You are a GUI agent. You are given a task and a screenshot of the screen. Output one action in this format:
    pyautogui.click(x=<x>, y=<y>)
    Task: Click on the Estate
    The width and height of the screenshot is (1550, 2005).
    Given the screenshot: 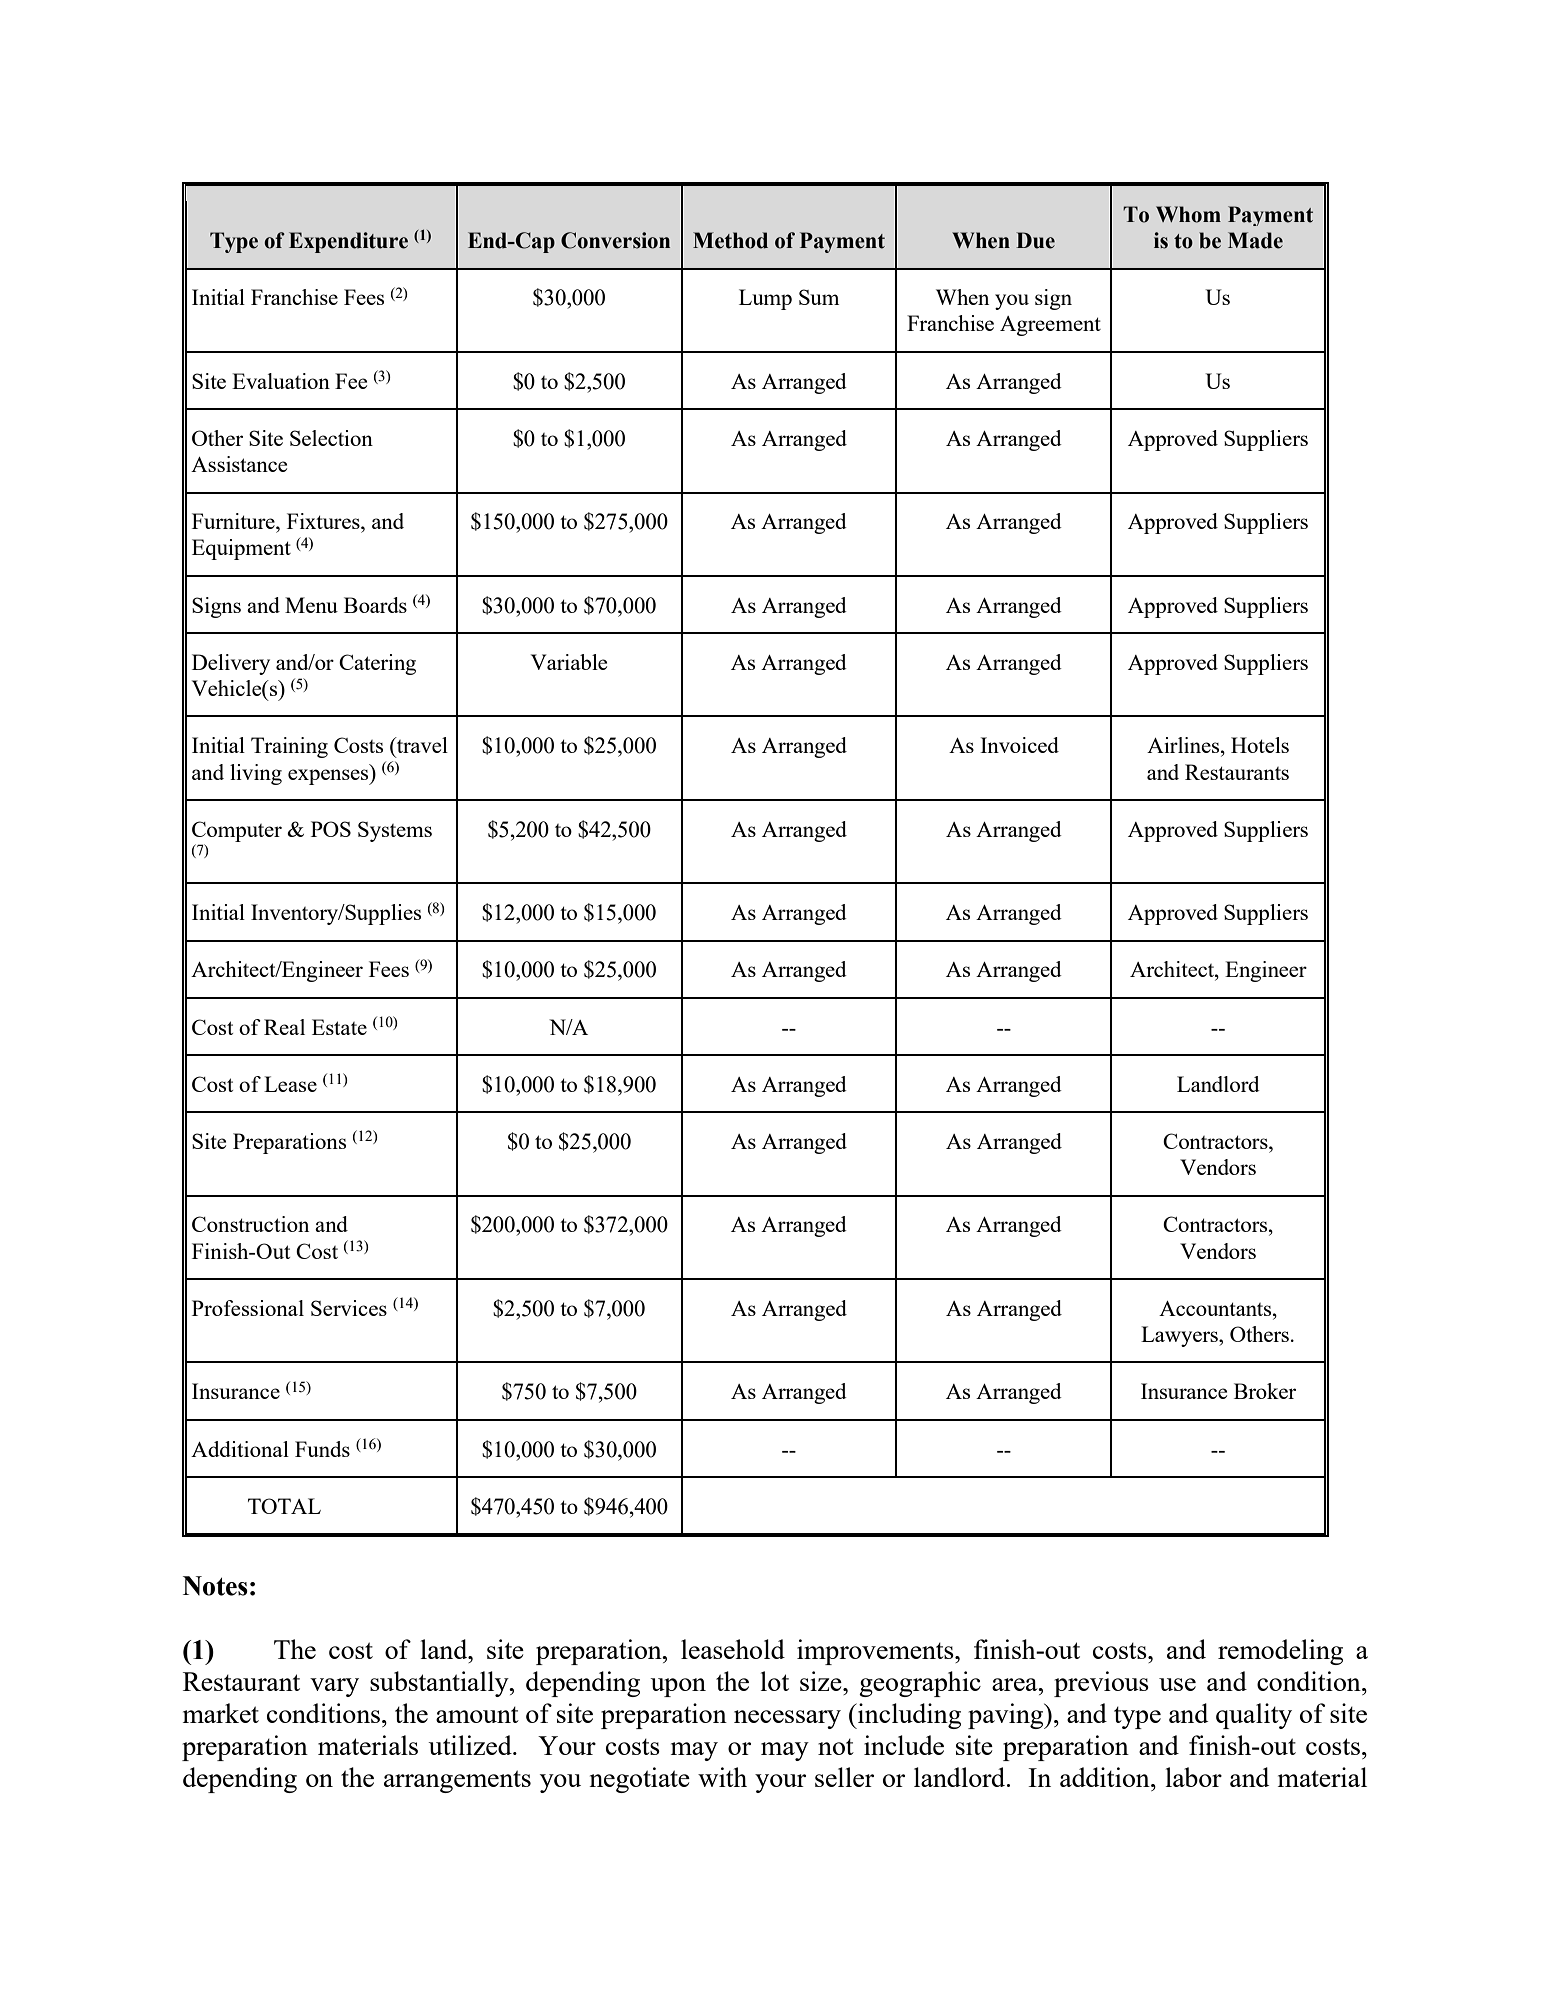 What is the action you would take?
    pyautogui.click(x=339, y=1027)
